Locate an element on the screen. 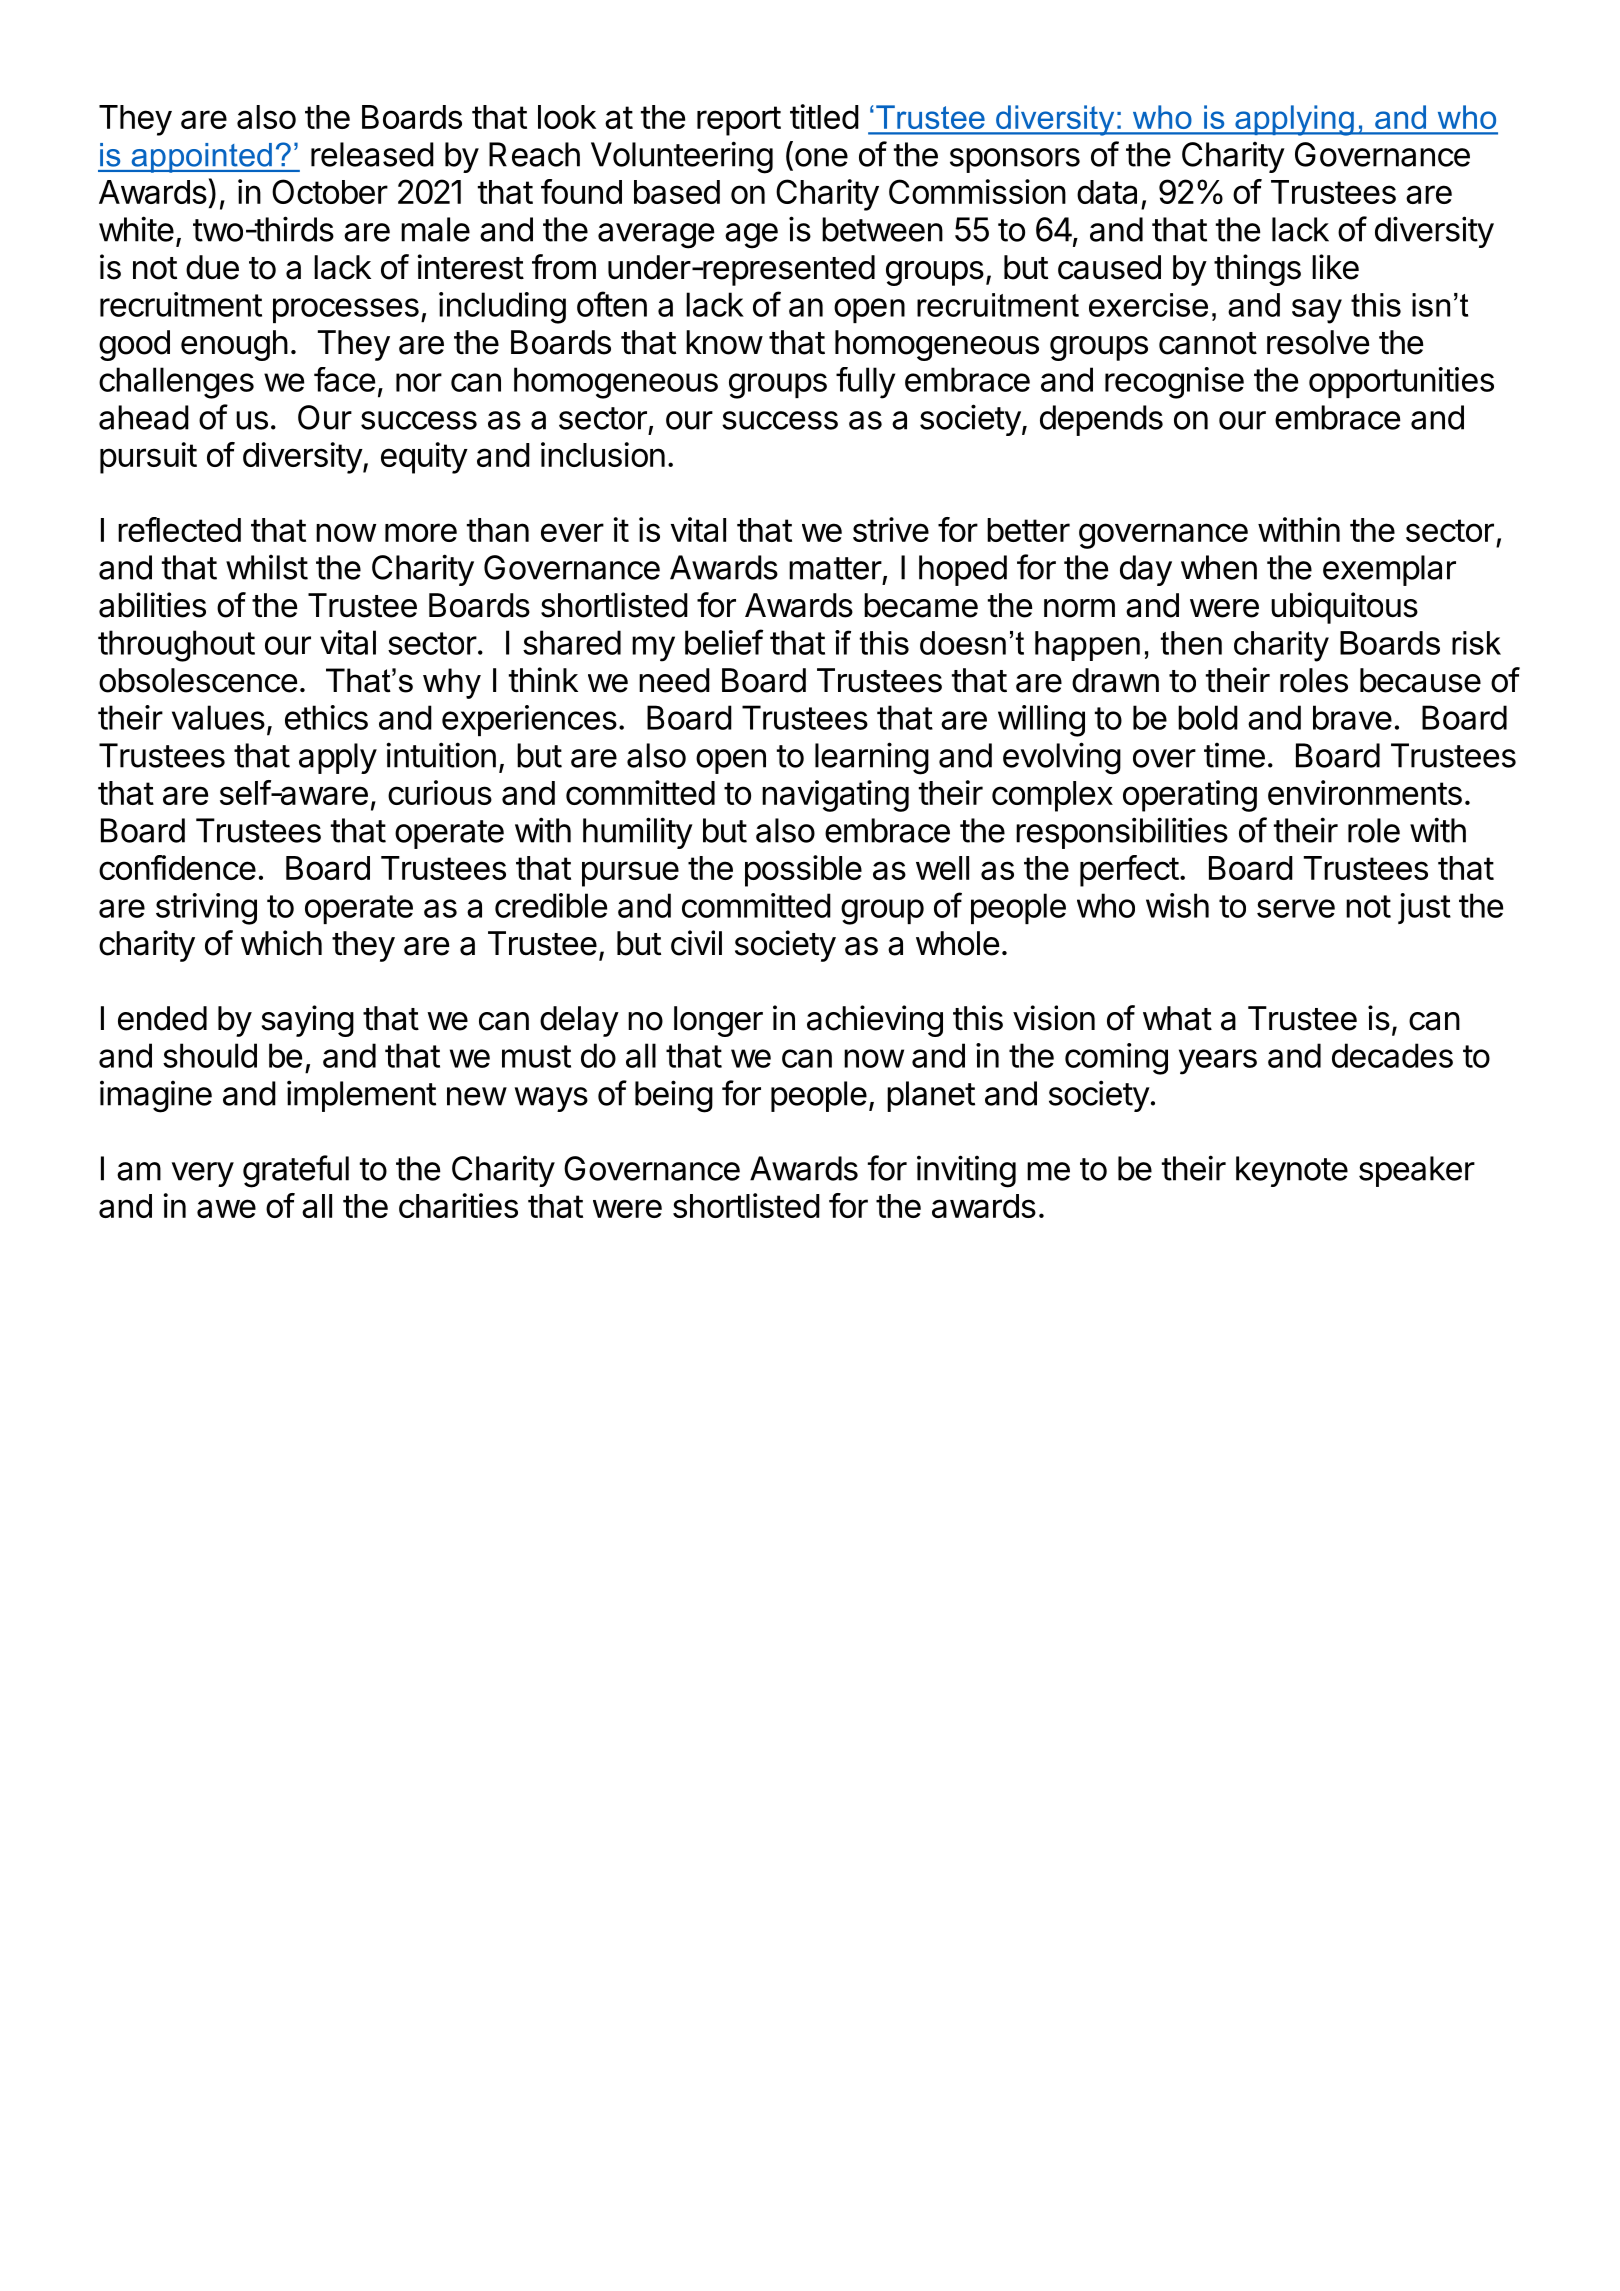  one is located at coordinates (821, 157).
